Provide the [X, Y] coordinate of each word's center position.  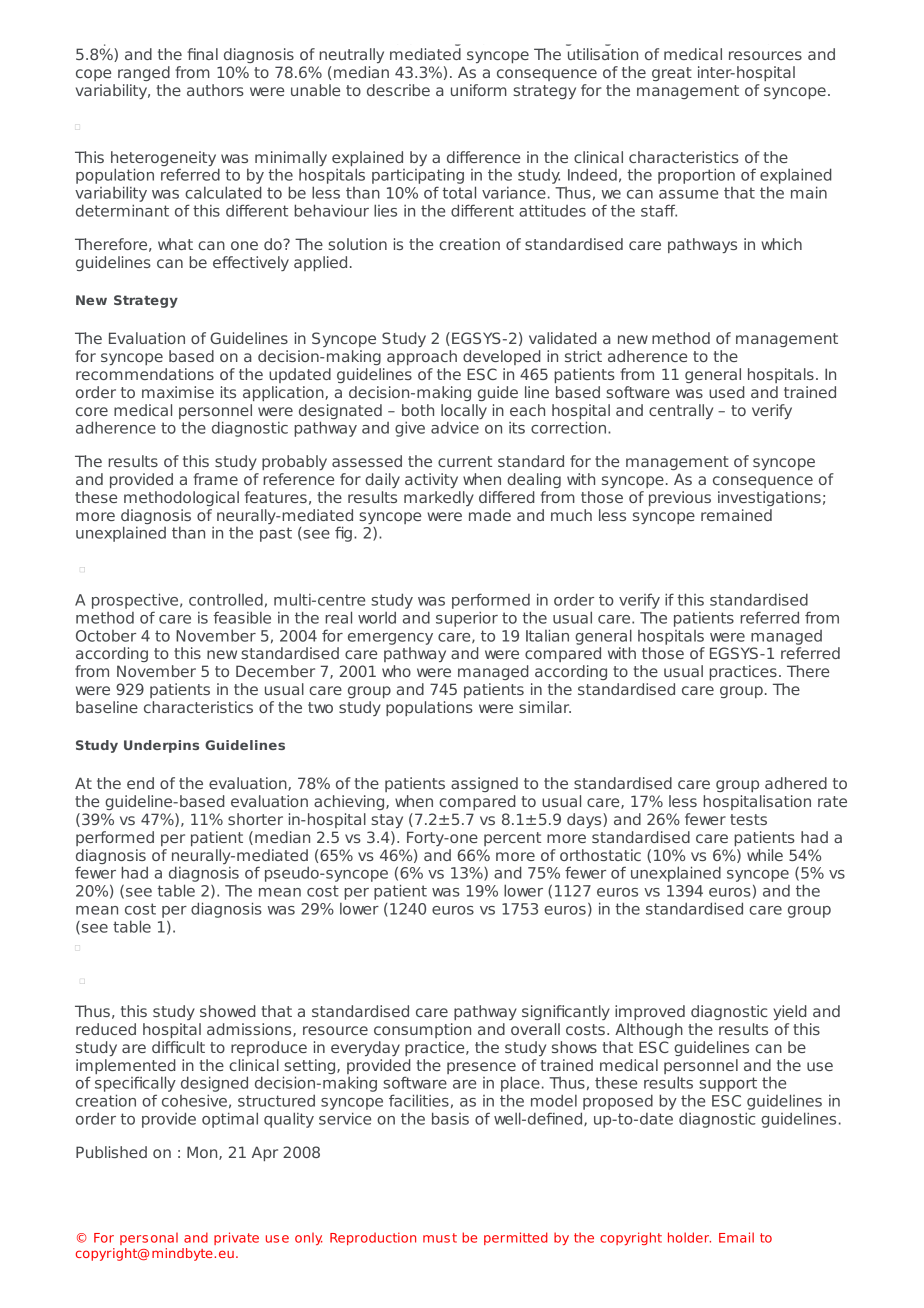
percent [512, 839]
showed [228, 1011]
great [672, 74]
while [765, 855]
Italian [547, 635]
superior [467, 619]
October [106, 636]
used [727, 392]
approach [422, 357]
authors [215, 90]
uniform [479, 90]
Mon [203, 1153]
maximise [178, 392]
